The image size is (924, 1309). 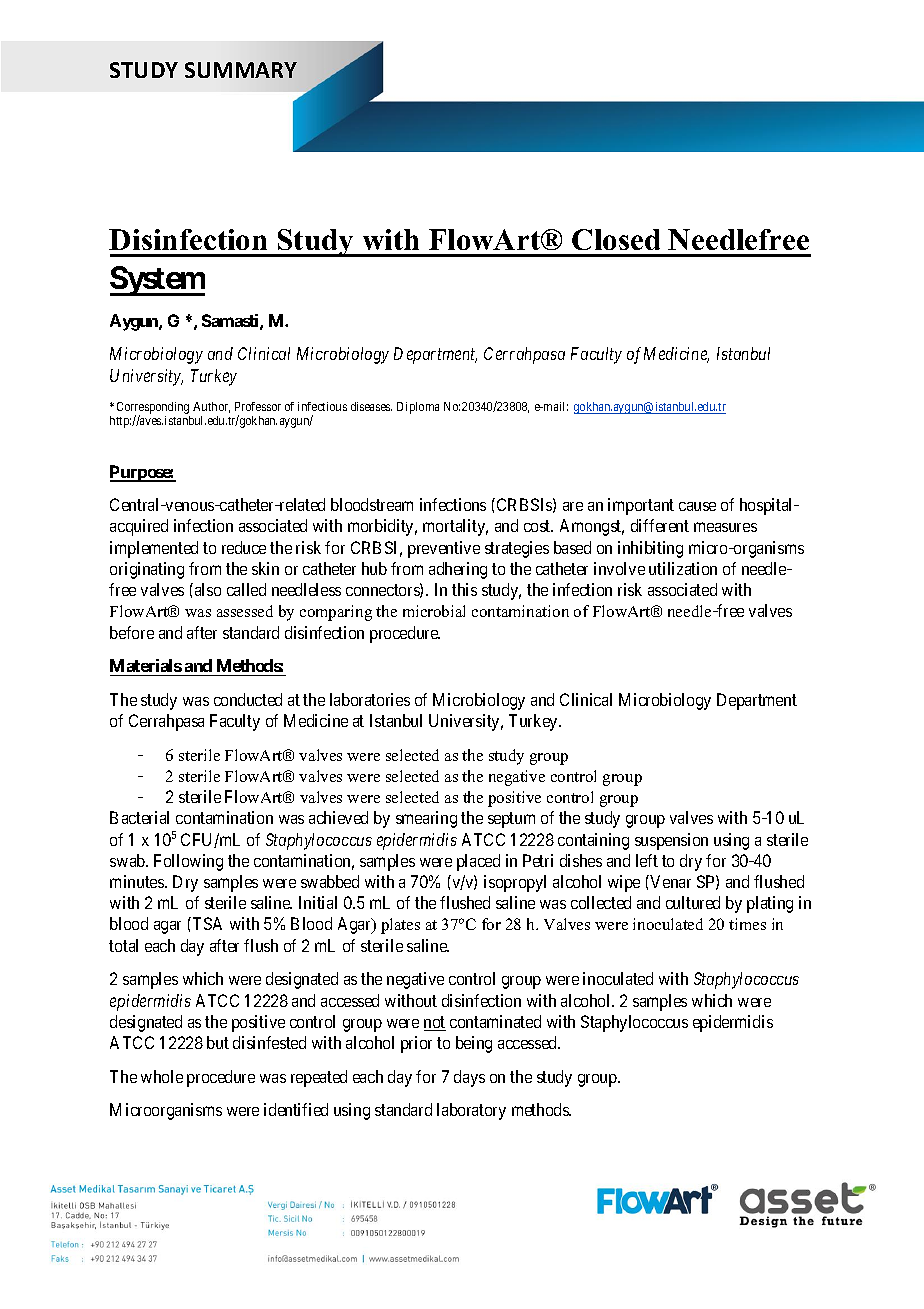 I want to click on Diploma, so click(x=418, y=408).
